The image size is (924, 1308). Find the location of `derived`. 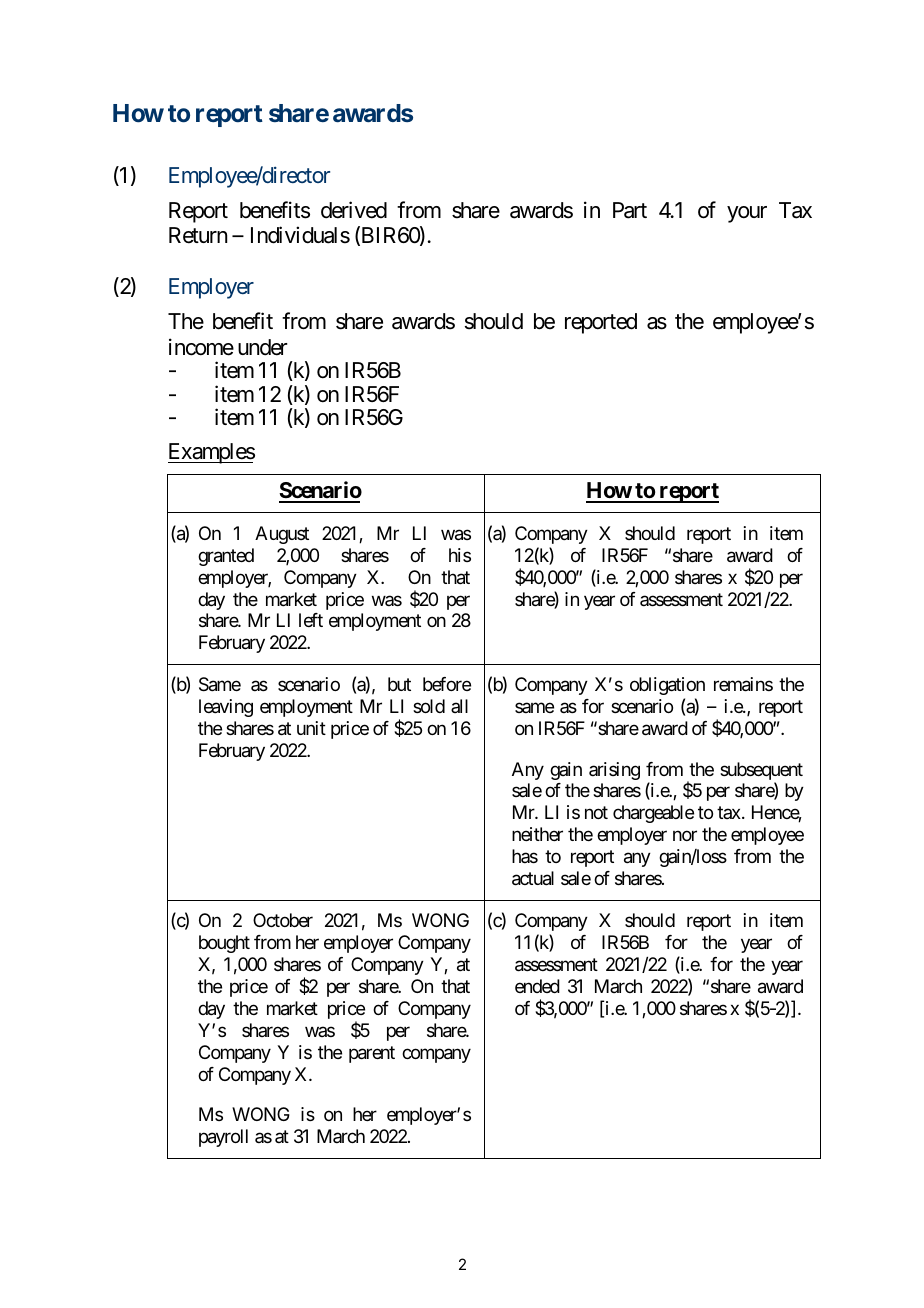

derived is located at coordinates (354, 210).
